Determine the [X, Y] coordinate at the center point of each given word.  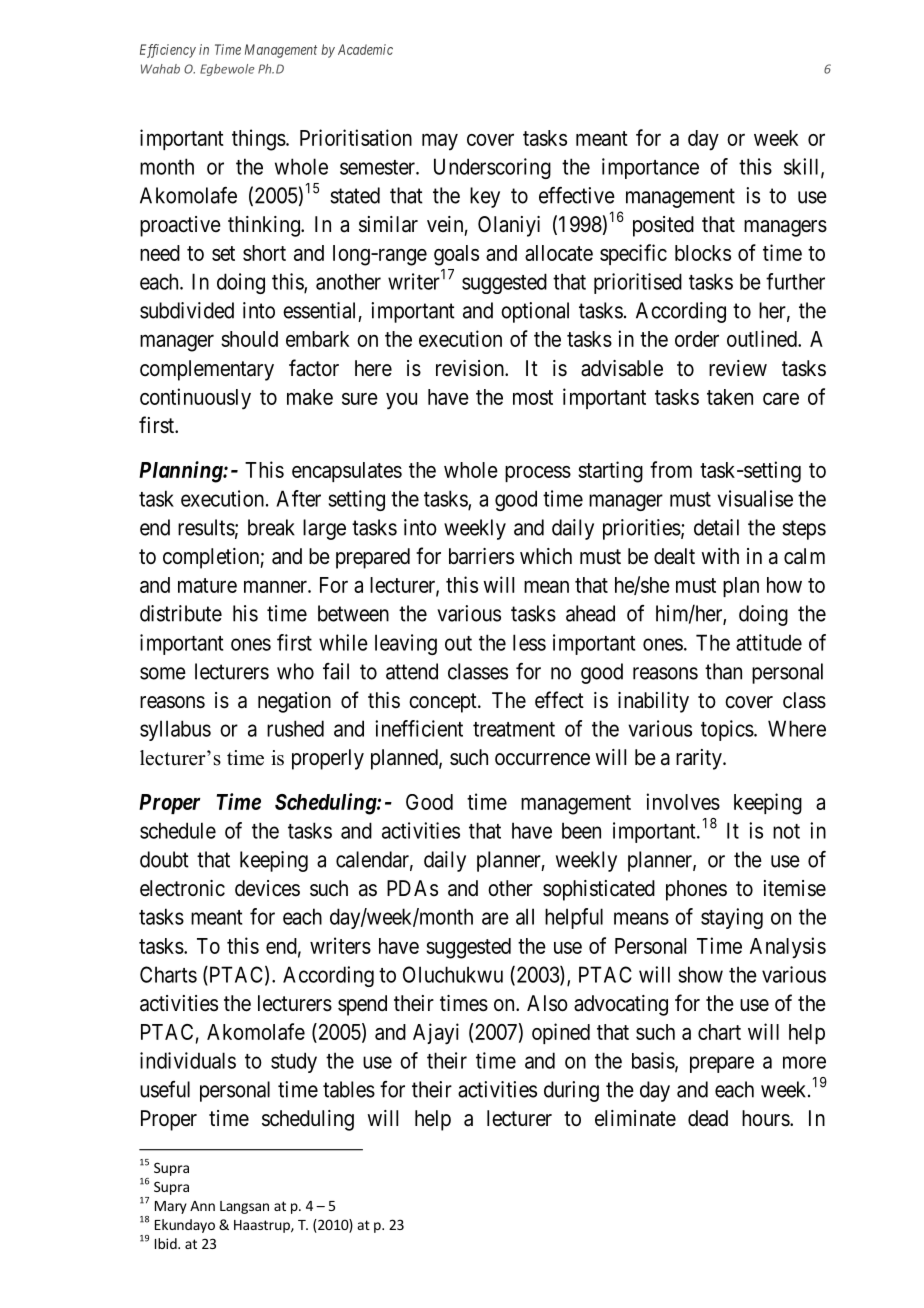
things [259, 140]
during [571, 1091]
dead [708, 1118]
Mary [171, 1207]
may [440, 142]
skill [803, 167]
